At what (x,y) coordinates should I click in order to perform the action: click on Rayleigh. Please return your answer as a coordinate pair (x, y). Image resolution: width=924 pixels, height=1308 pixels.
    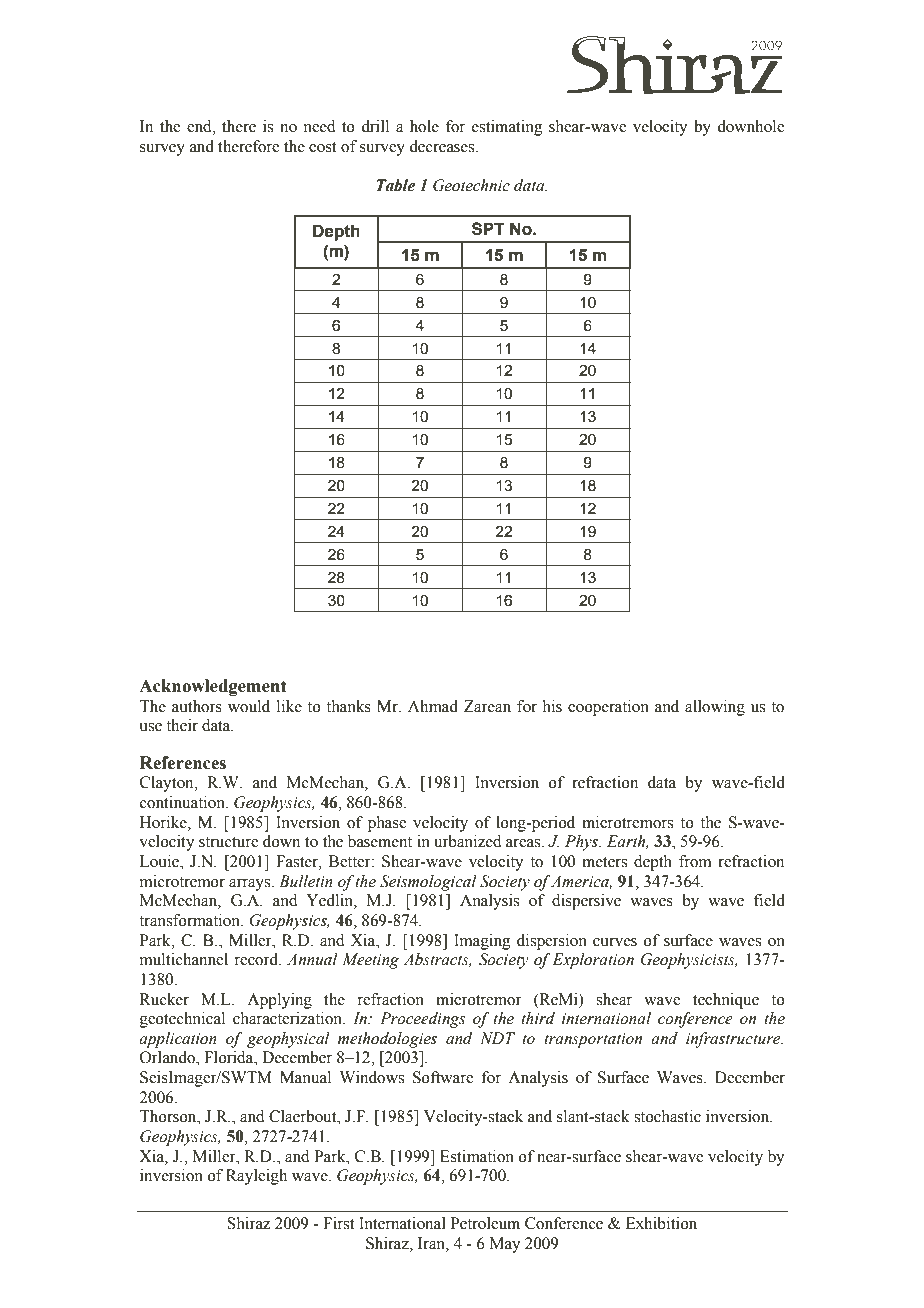
    Looking at the image, I should click on (256, 1177).
